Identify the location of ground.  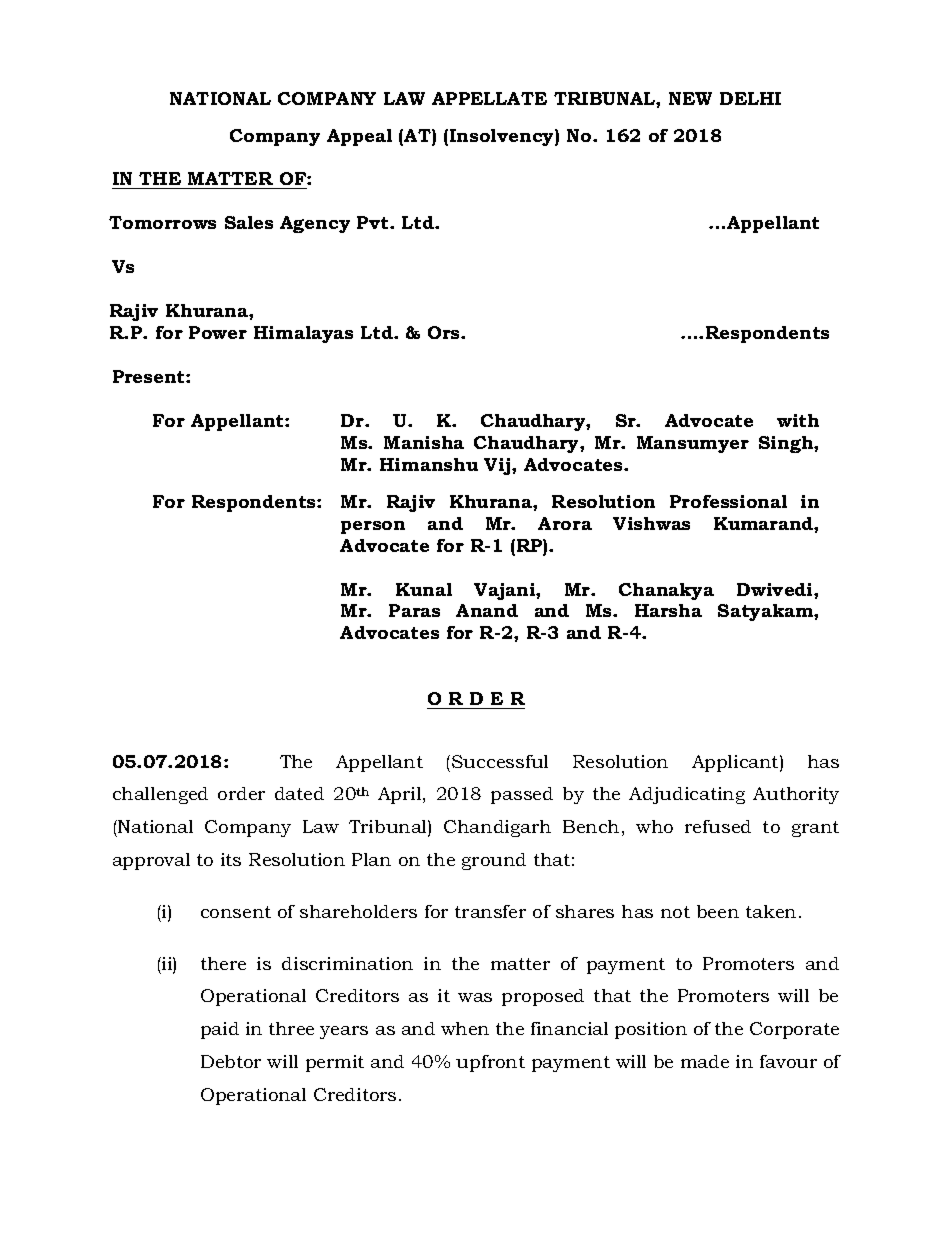
(494, 861).
